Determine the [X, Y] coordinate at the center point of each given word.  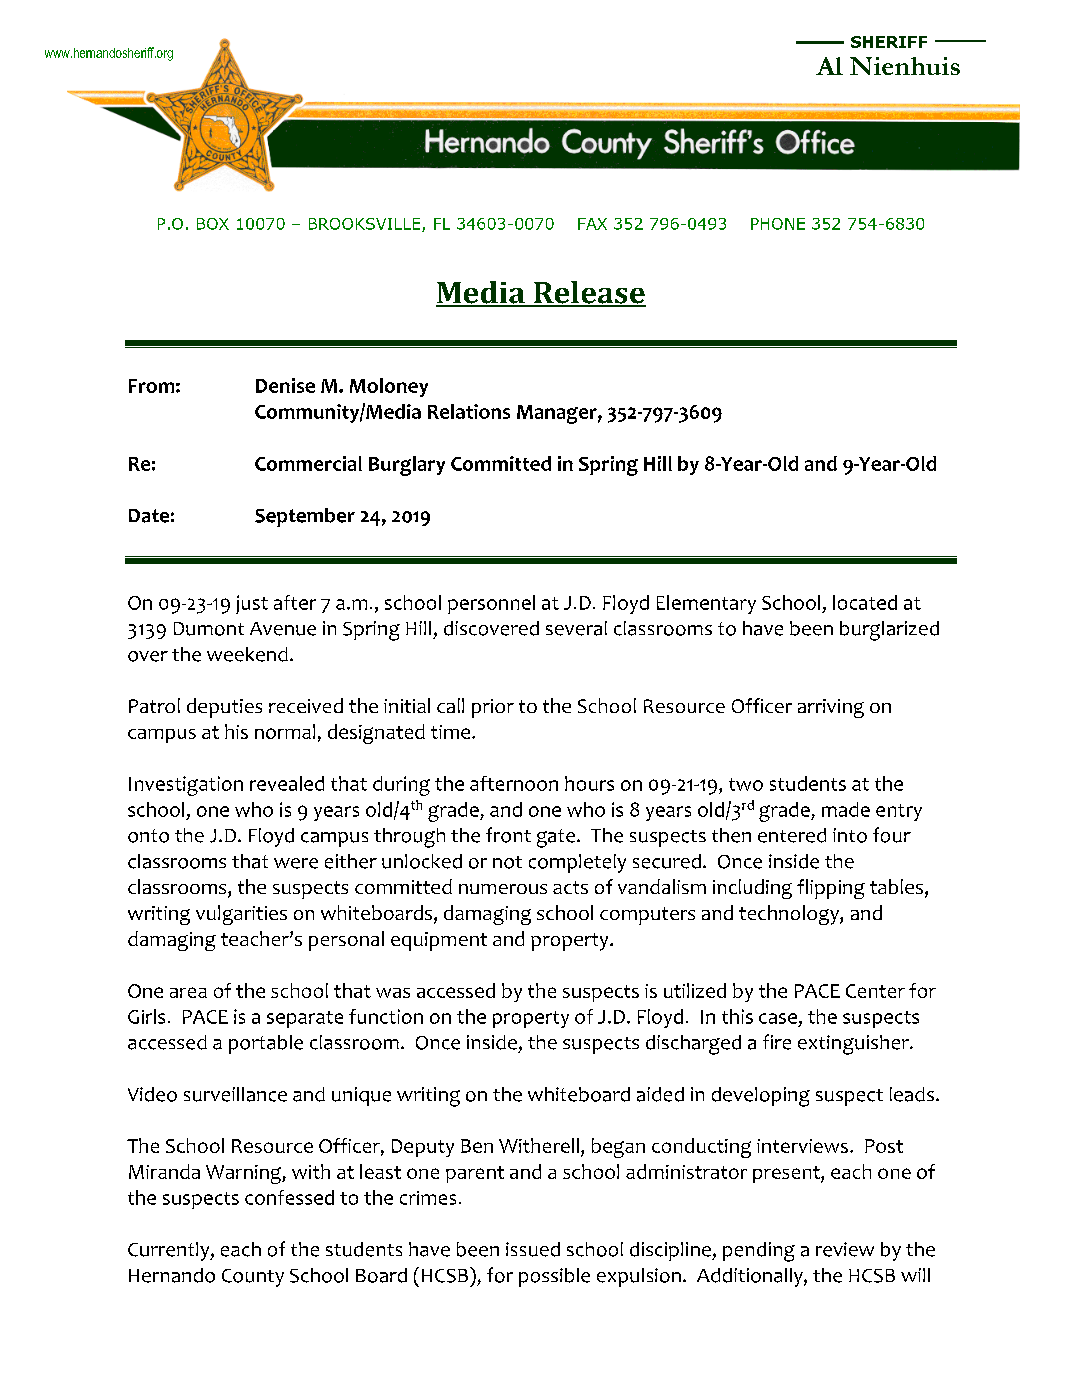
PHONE [778, 224]
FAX [592, 224]
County [253, 1278]
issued [533, 1249]
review [845, 1249]
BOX [213, 224]
